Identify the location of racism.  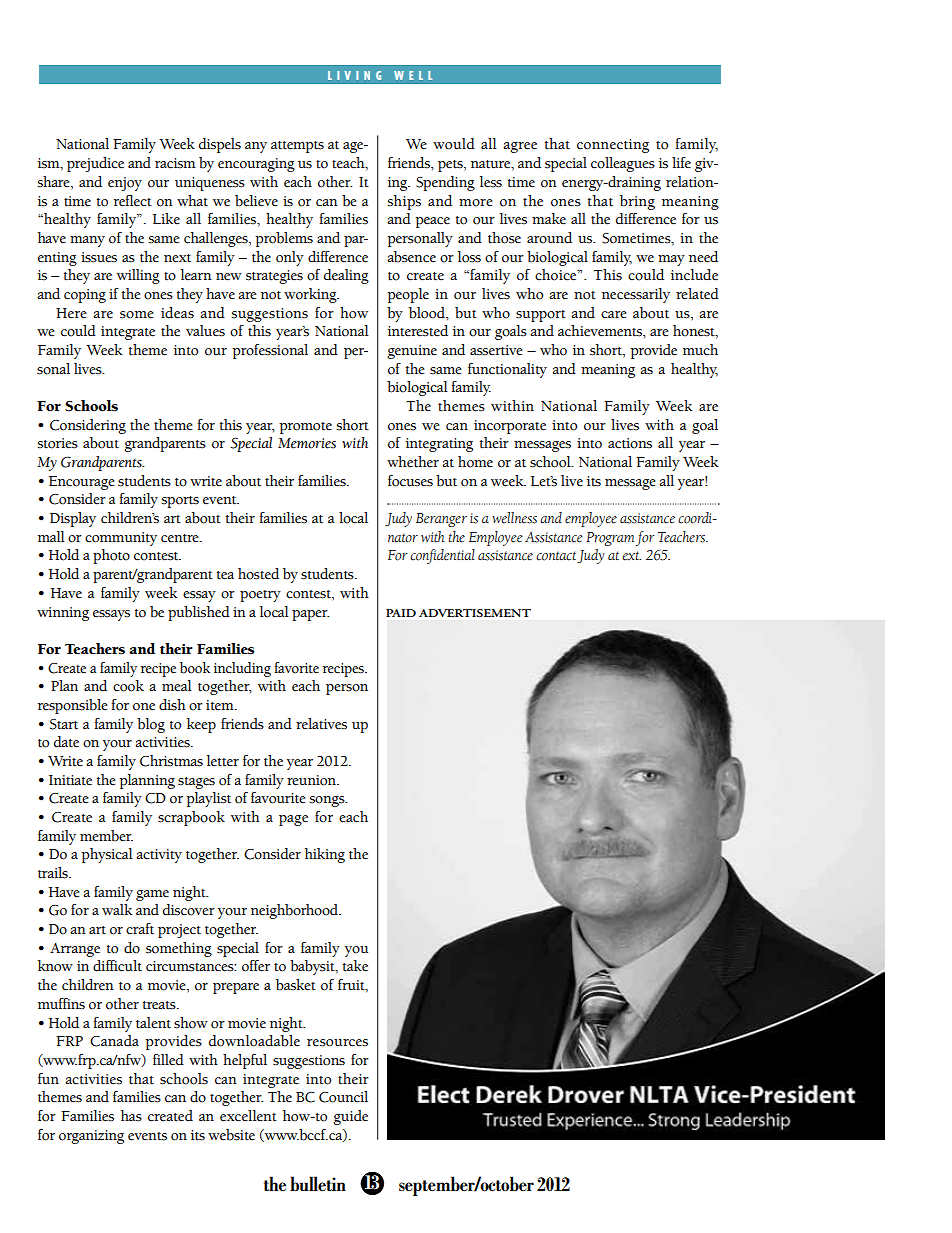
(175, 163).
